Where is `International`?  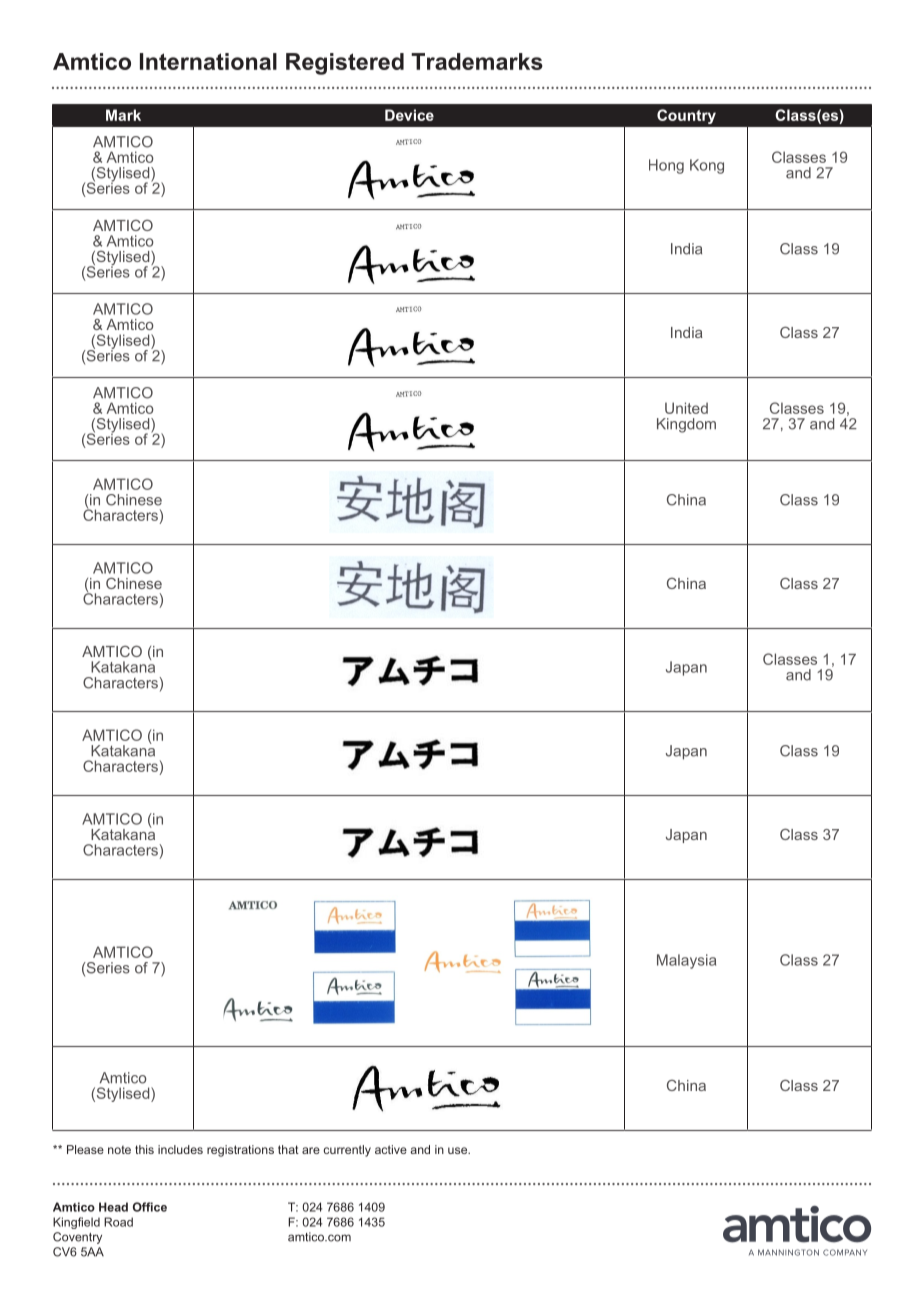 International is located at coordinates (208, 61).
